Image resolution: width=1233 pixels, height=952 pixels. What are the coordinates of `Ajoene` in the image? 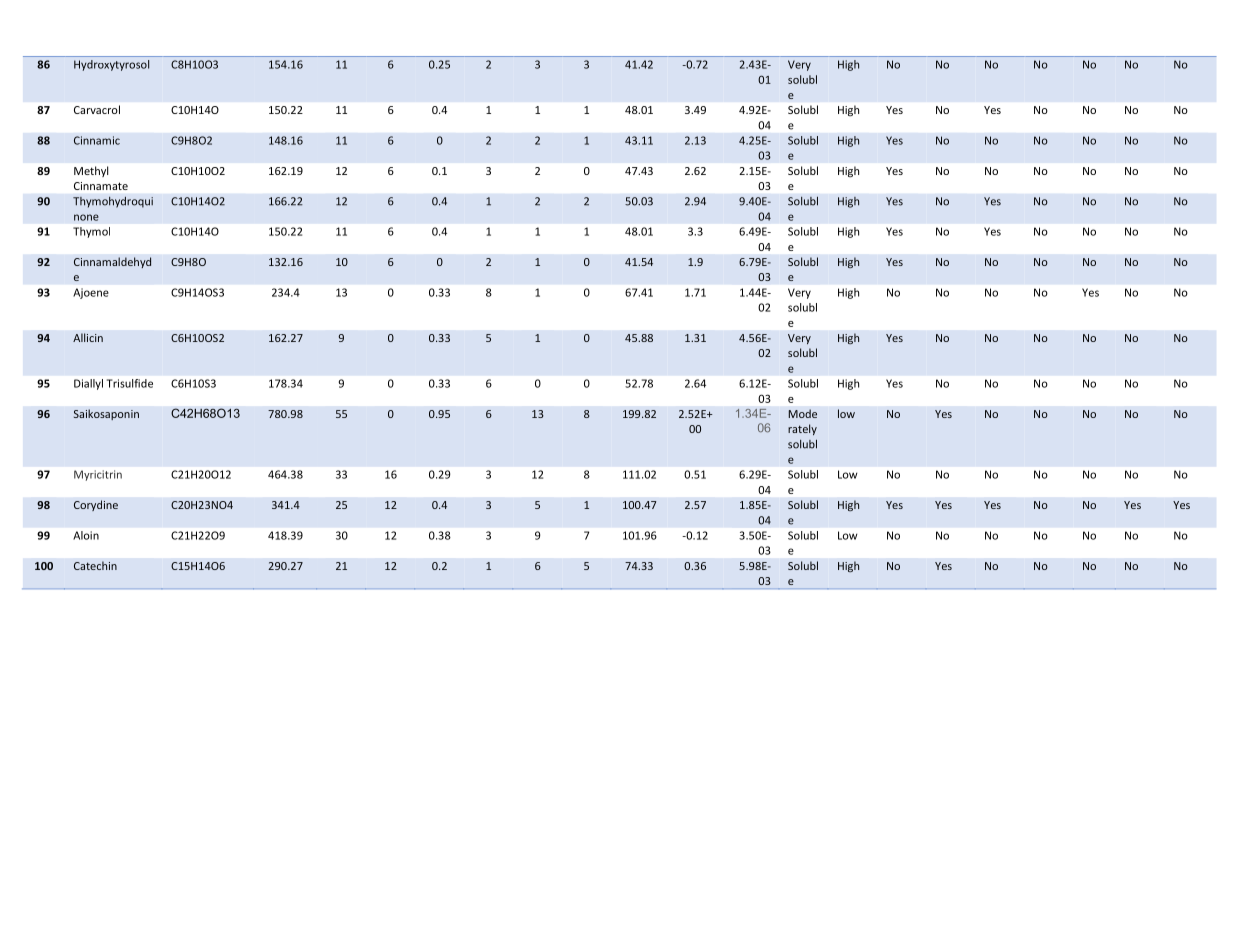 It's located at (91, 293).
